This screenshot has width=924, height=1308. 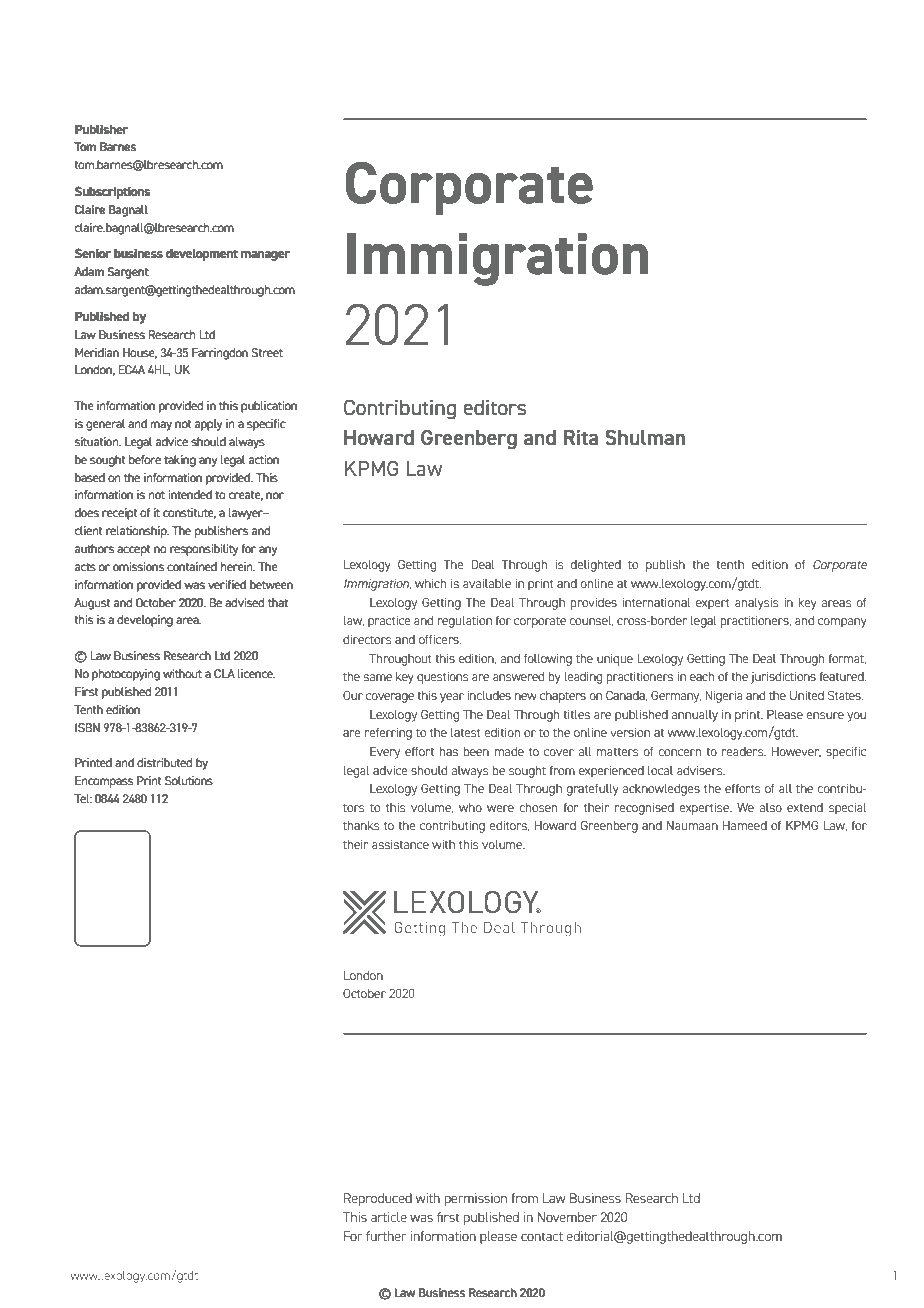 What do you see at coordinates (378, 1199) in the screenshot?
I see `Reproduced` at bounding box center [378, 1199].
